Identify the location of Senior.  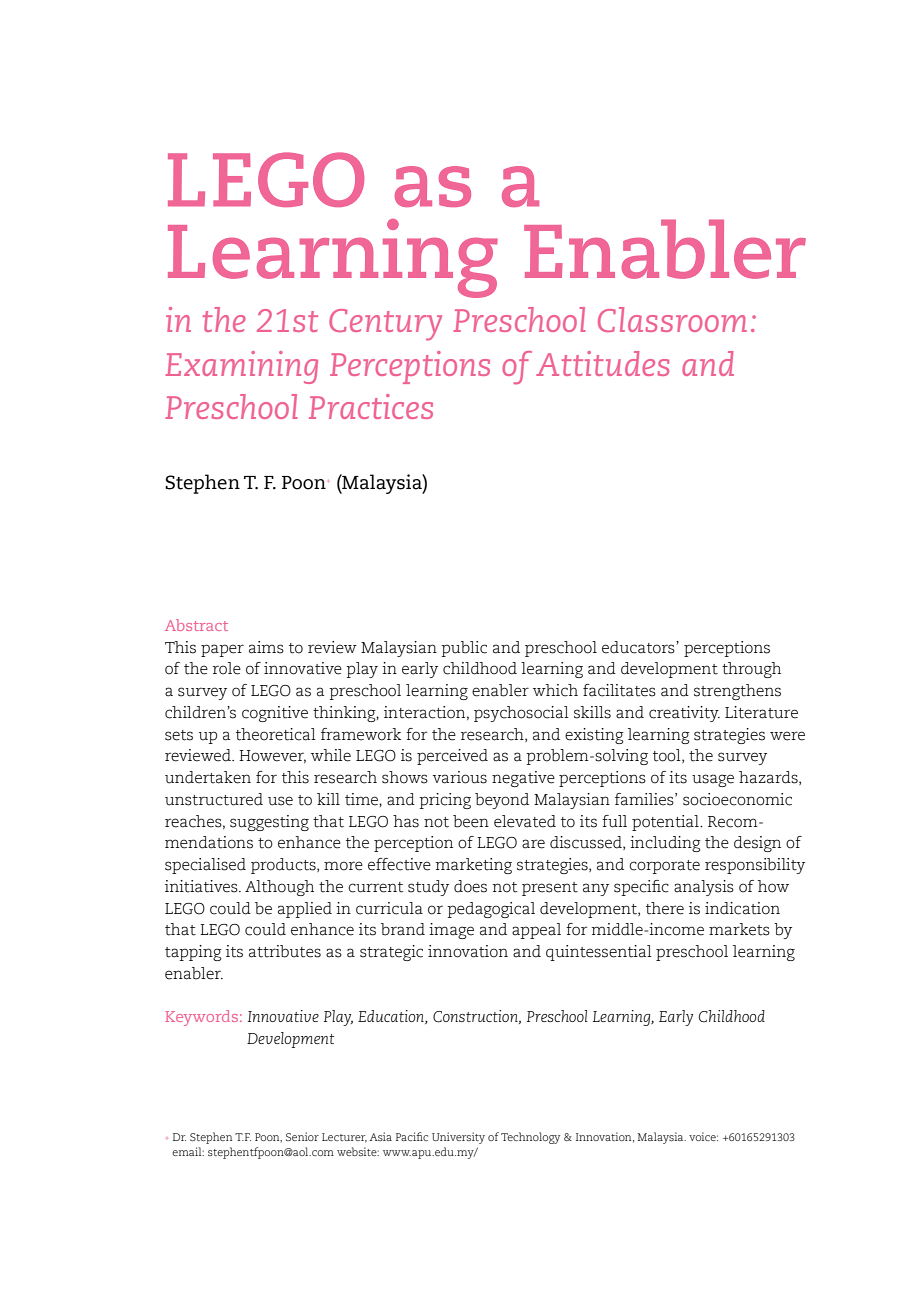
(302, 1136).
